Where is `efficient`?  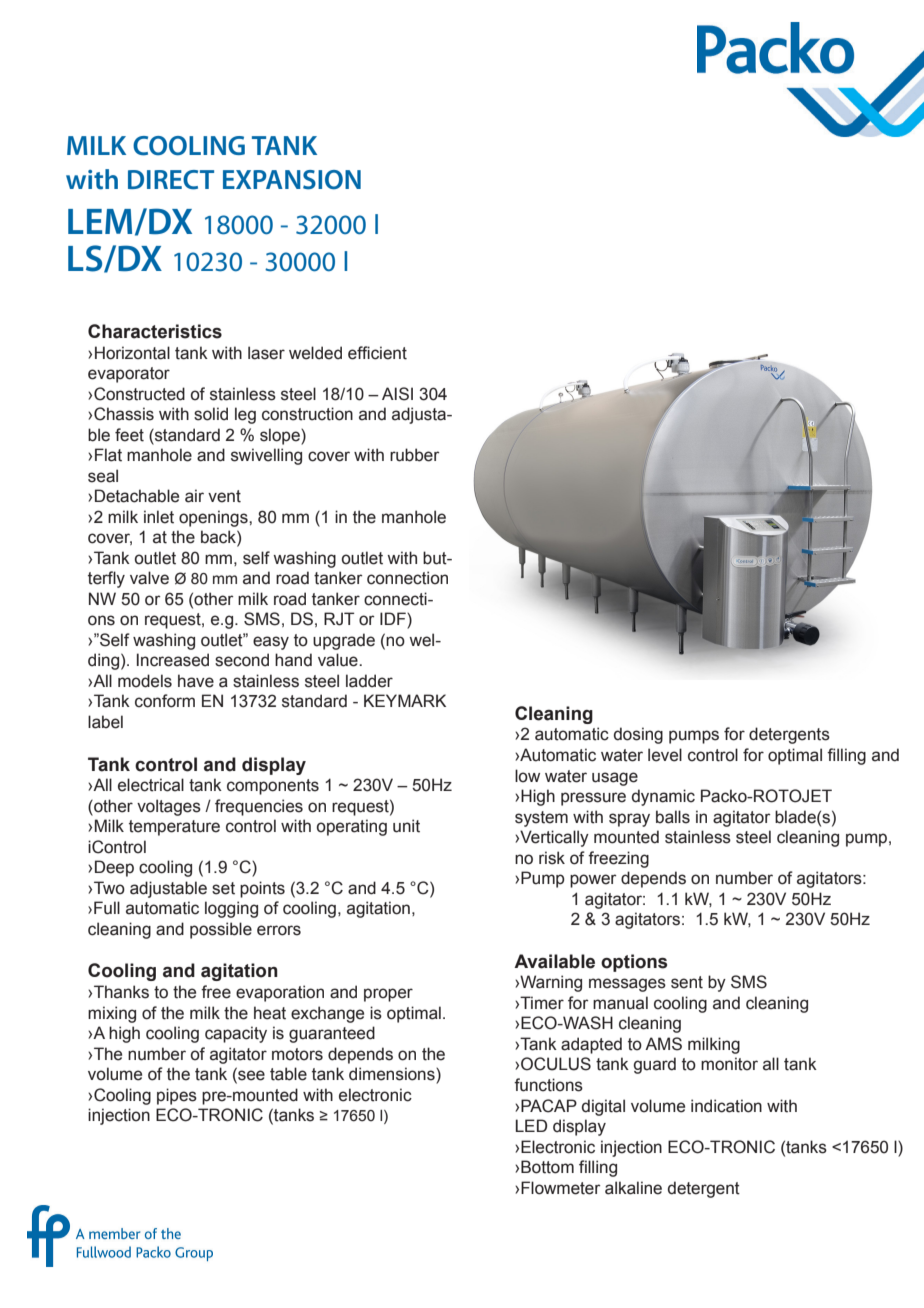
efficient is located at coordinates (377, 353).
